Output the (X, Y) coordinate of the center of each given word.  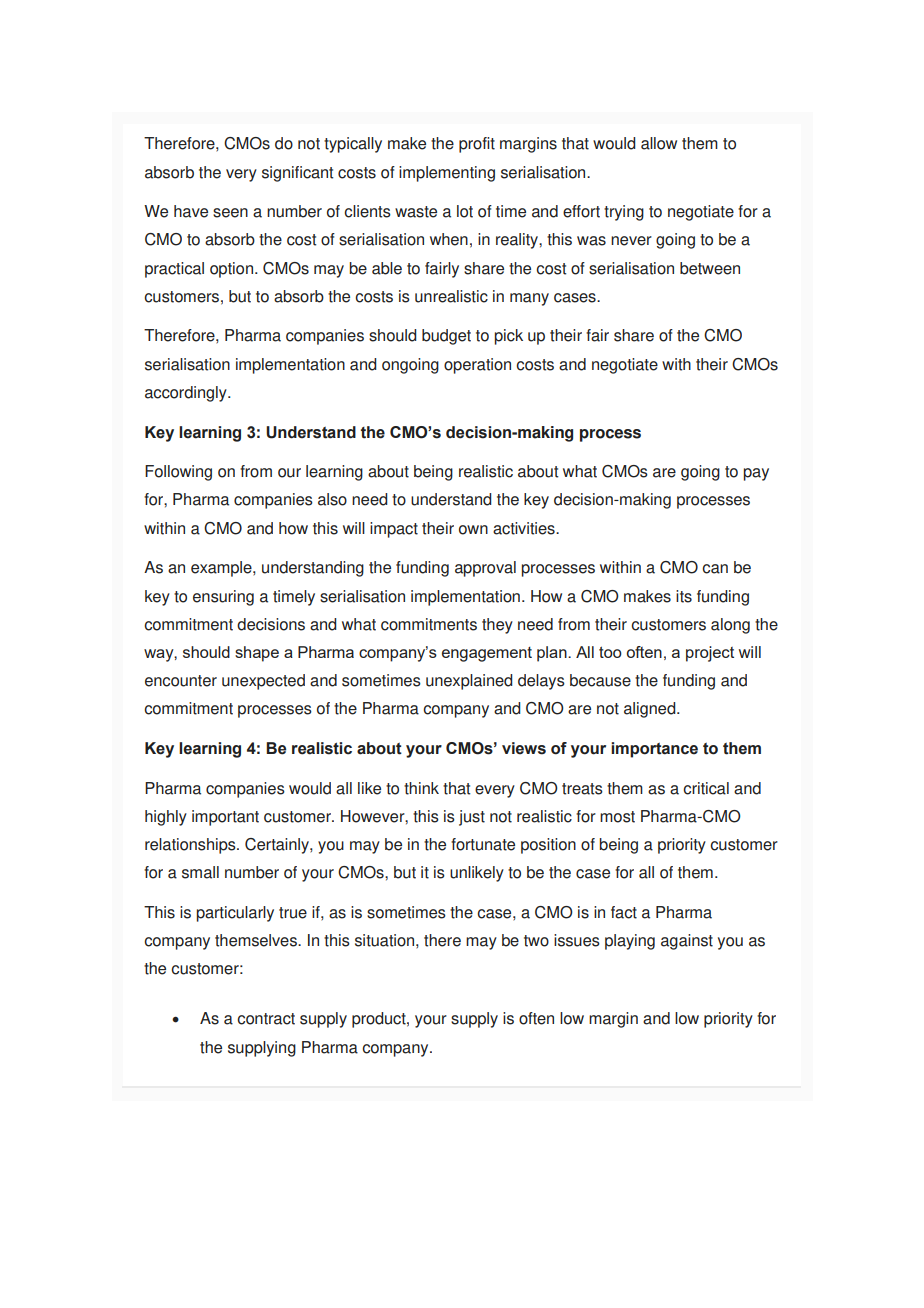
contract (266, 1019)
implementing (447, 174)
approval (485, 569)
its (684, 596)
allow (659, 143)
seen (230, 213)
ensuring (223, 598)
